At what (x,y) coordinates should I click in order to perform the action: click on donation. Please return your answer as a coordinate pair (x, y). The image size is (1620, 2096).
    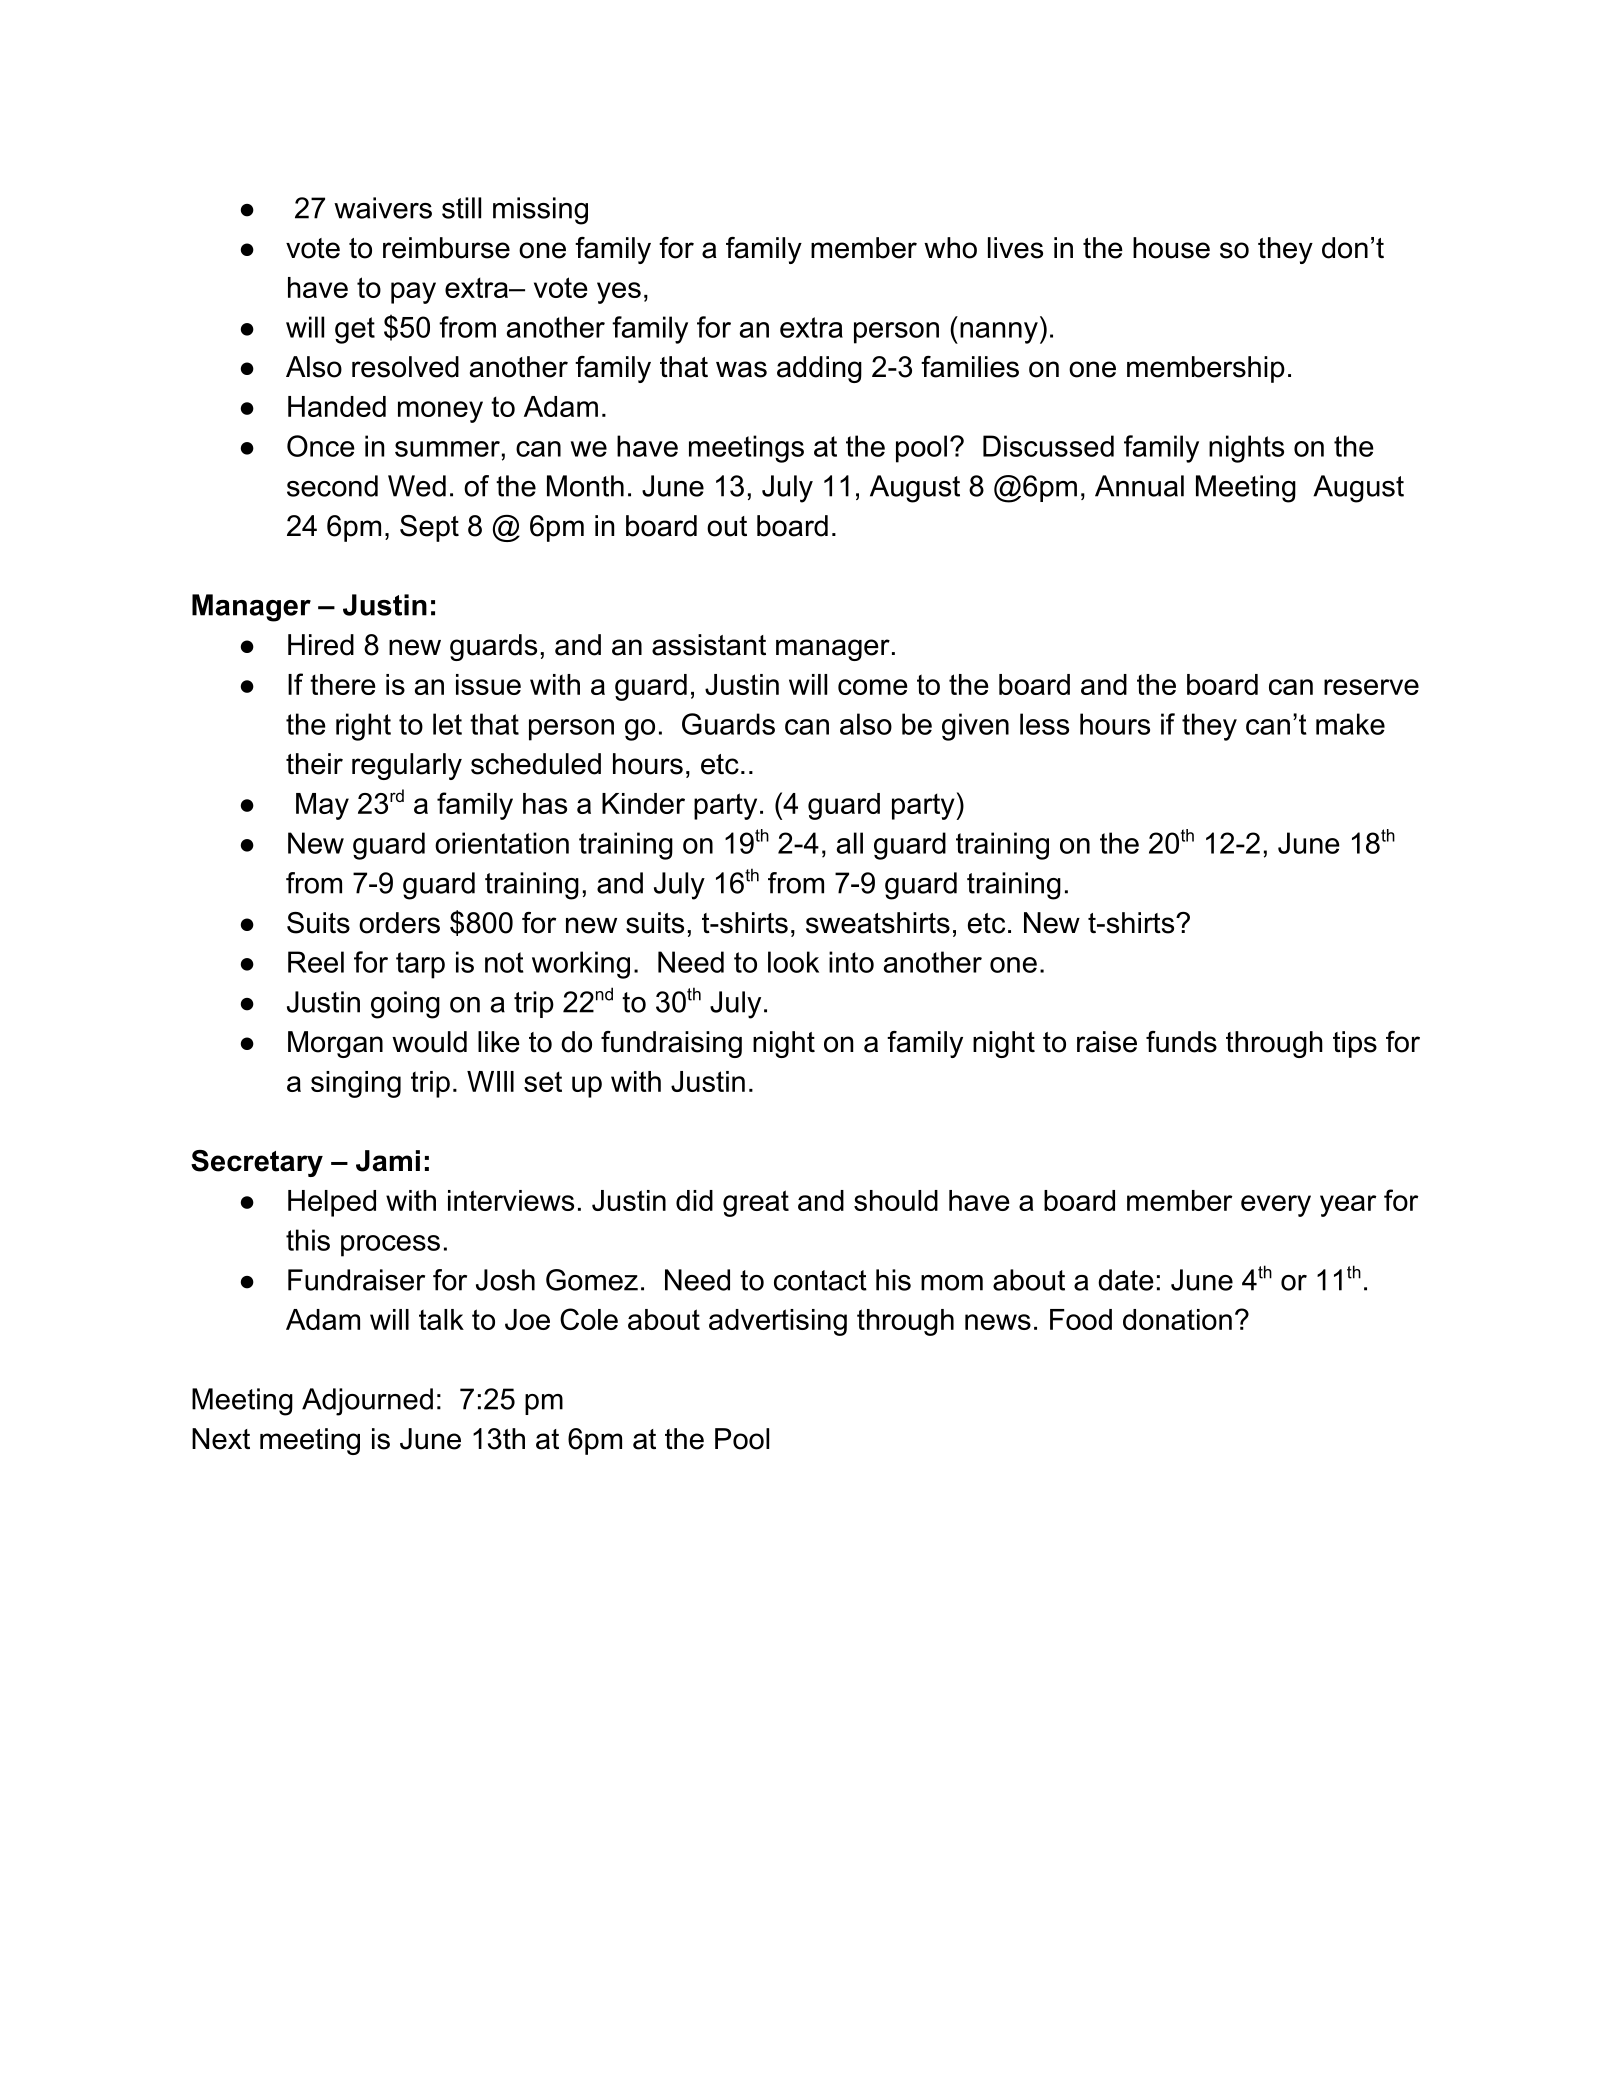
    Looking at the image, I should click on (1177, 1319).
